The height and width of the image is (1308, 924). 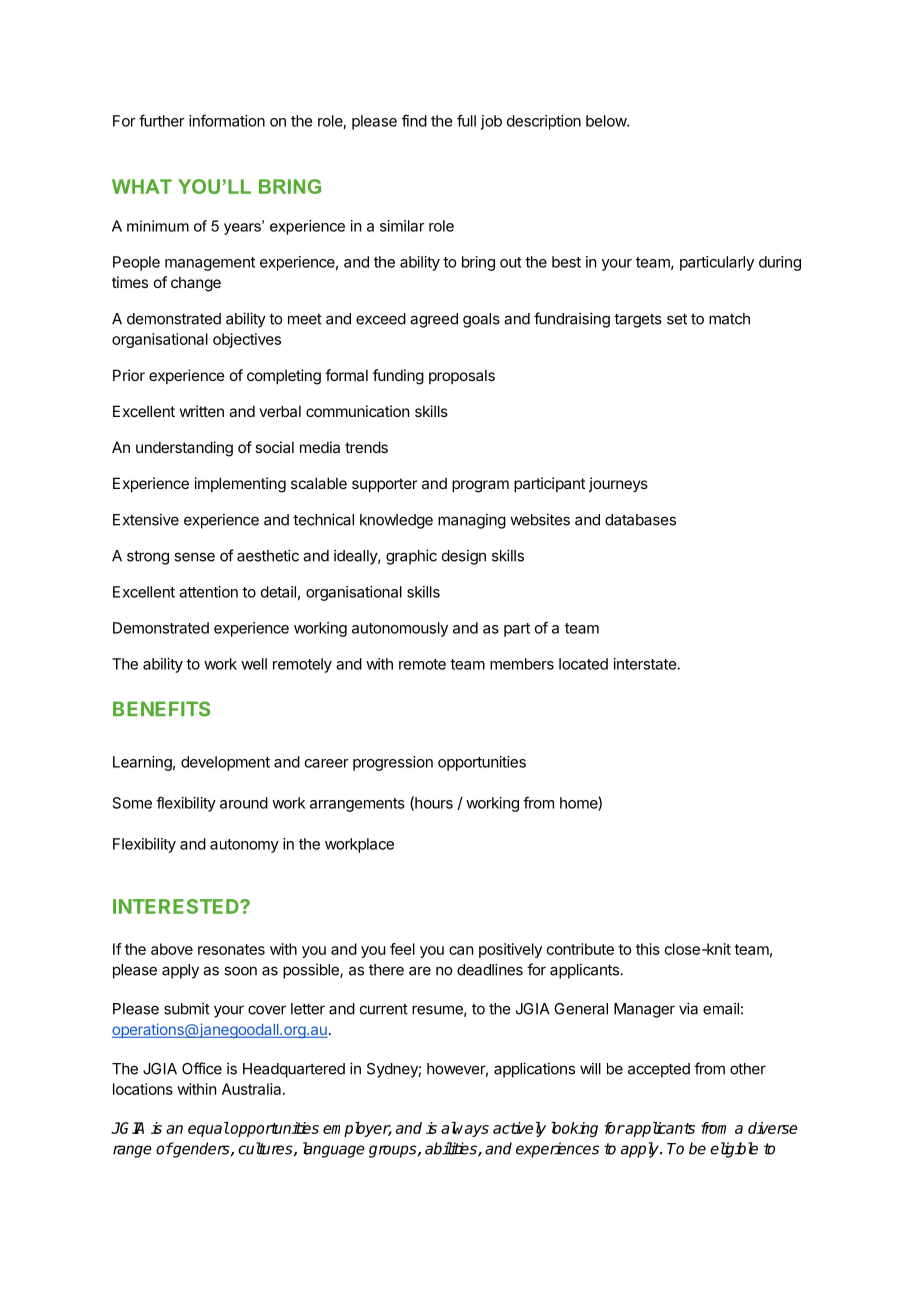 What do you see at coordinates (648, 949) in the image?
I see `this` at bounding box center [648, 949].
